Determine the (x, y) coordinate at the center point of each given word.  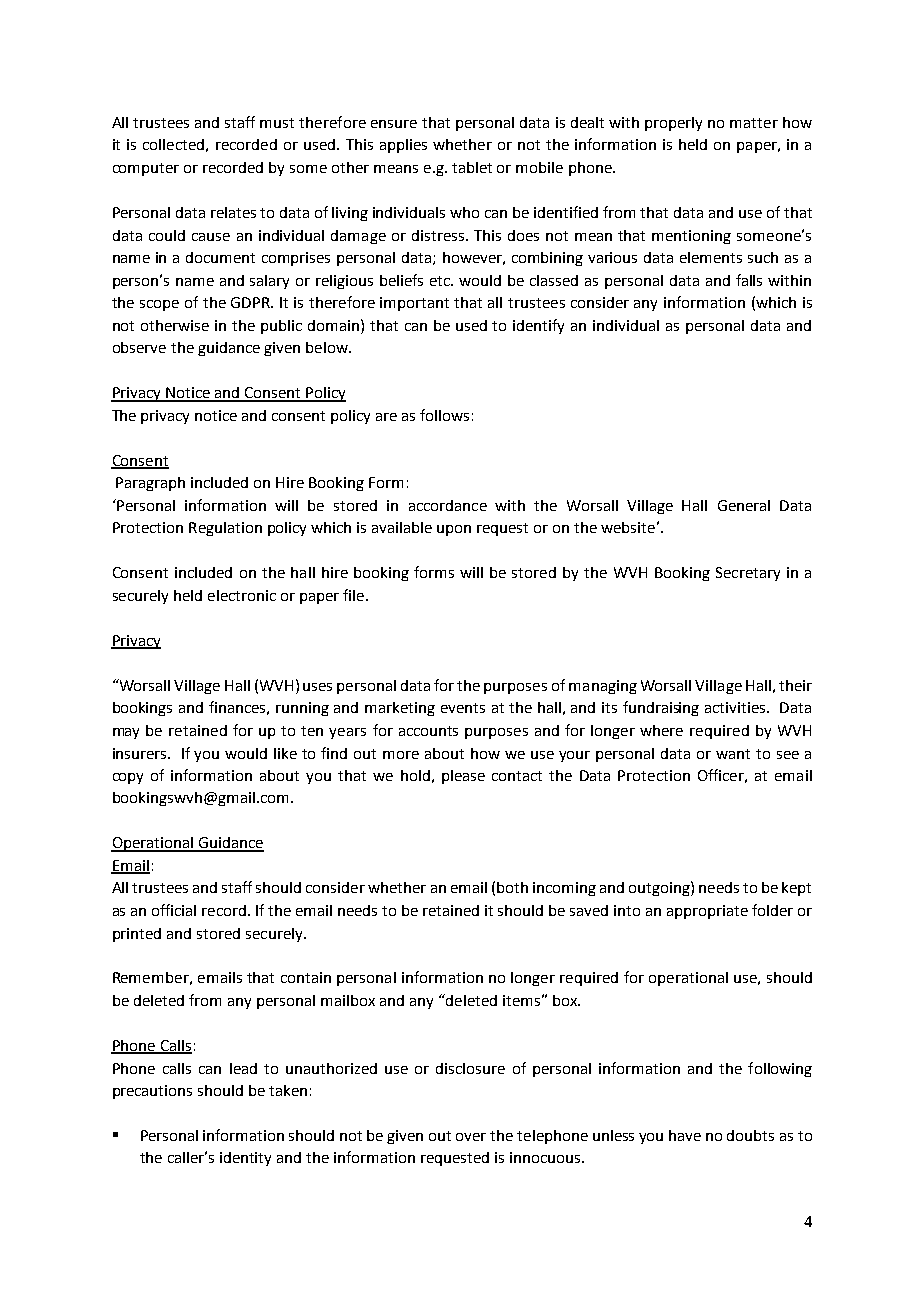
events (463, 708)
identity (245, 1159)
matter (754, 123)
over (471, 1137)
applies (403, 146)
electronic (242, 595)
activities (736, 707)
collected (173, 144)
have (685, 1135)
